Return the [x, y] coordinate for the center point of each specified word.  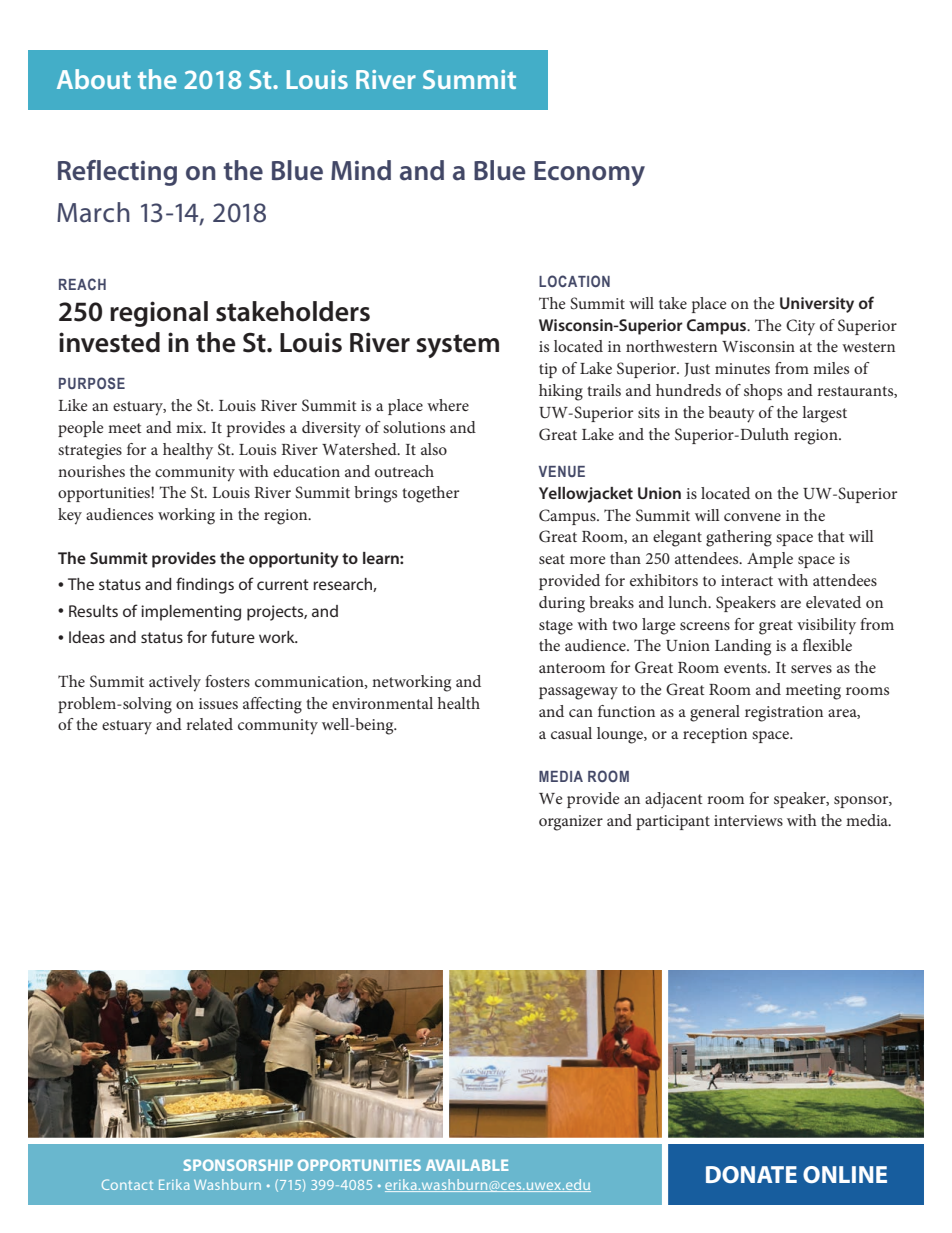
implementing [191, 613]
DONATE [751, 1174]
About [94, 79]
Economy [589, 173]
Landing [743, 647]
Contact [127, 1184]
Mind [361, 170]
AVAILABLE [467, 1165]
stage [556, 627]
